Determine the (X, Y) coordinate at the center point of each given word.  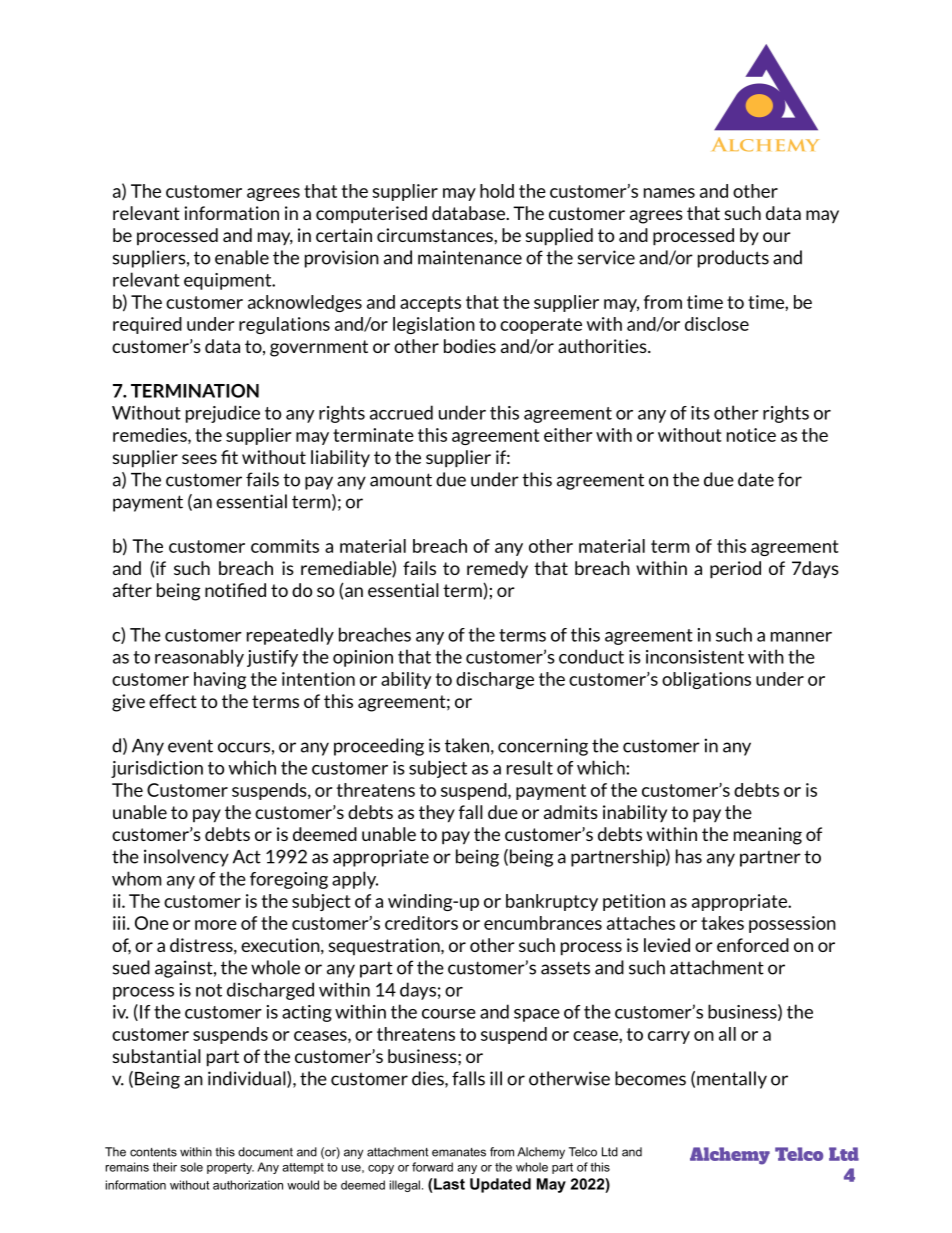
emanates (459, 1152)
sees (199, 459)
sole (192, 1167)
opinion (363, 658)
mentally (732, 1080)
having (220, 680)
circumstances (436, 235)
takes (722, 923)
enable (242, 257)
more (216, 925)
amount (401, 480)
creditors (421, 923)
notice (751, 435)
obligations (706, 680)
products (733, 259)
